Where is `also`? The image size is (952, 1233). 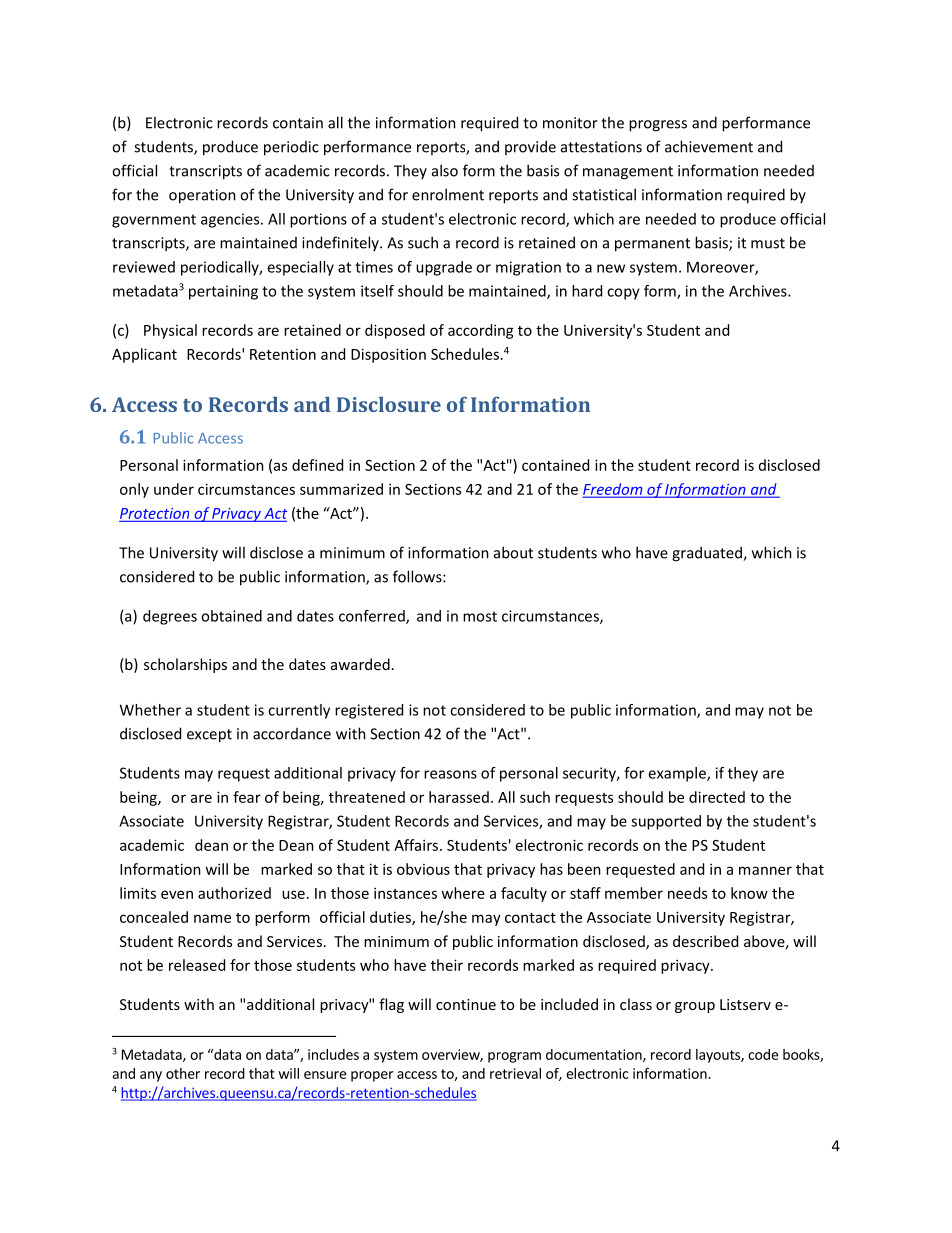
also is located at coordinates (445, 170).
